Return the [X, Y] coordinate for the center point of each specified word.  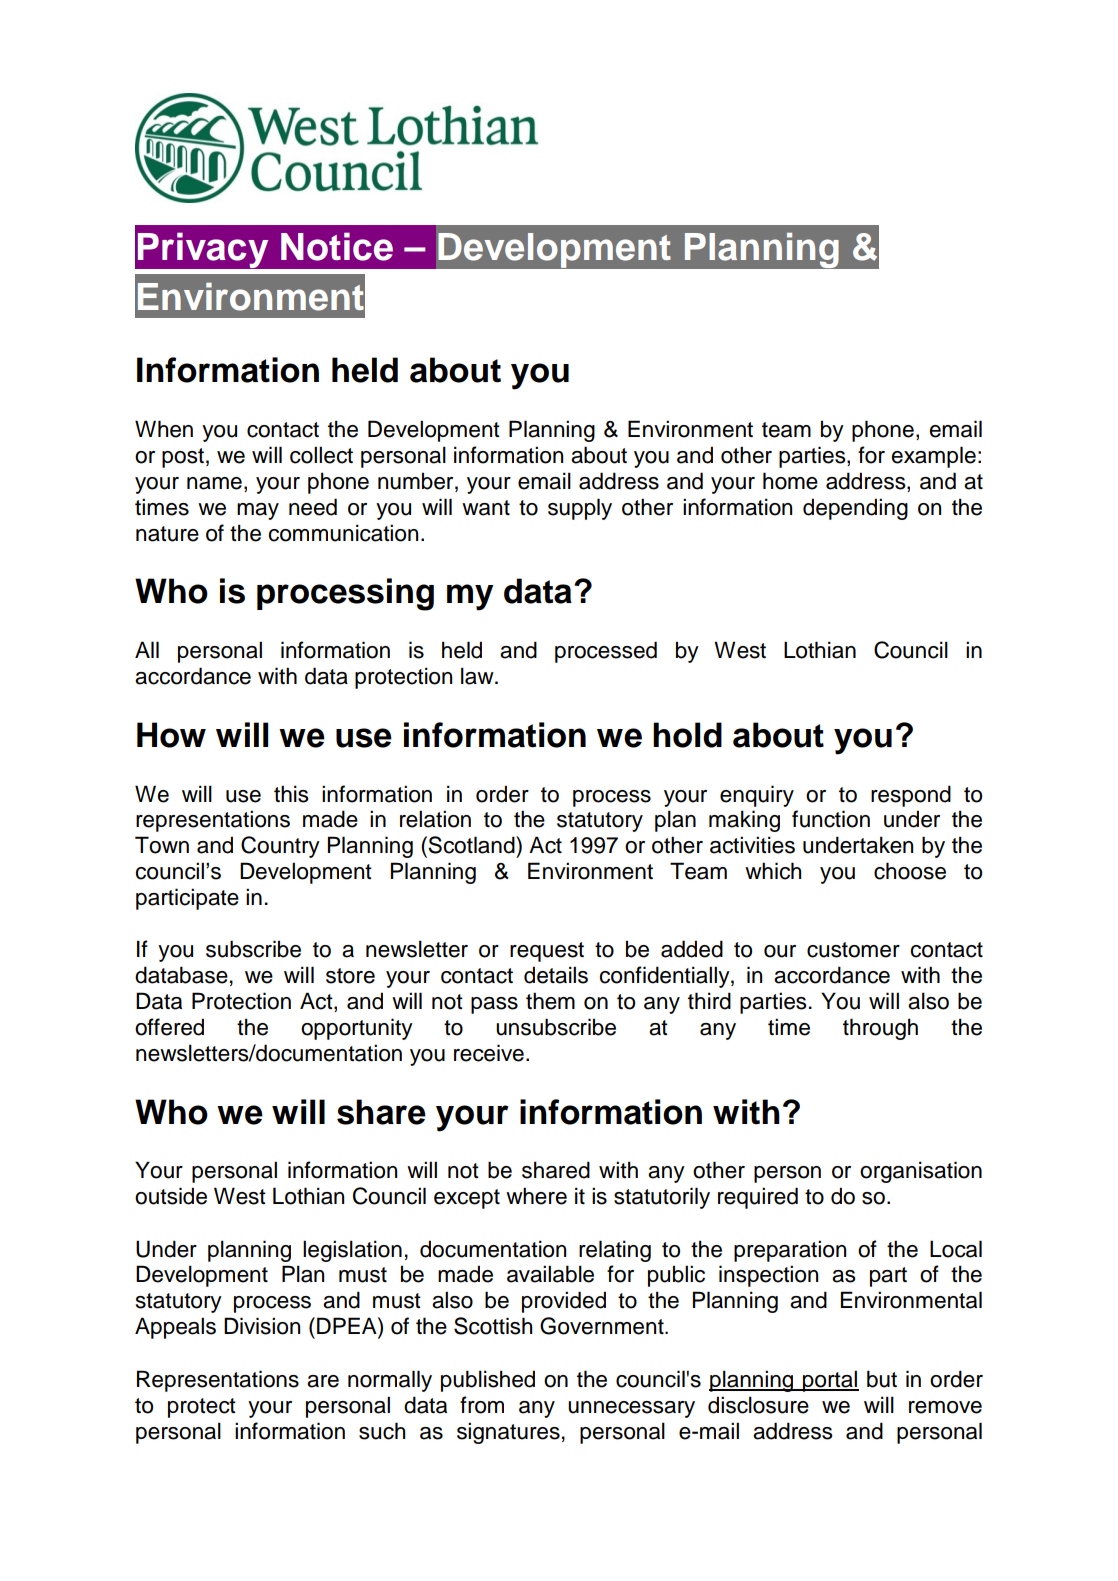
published [488, 1381]
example [934, 457]
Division [262, 1326]
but [882, 1379]
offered [169, 1027]
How [171, 735]
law [478, 676]
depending [855, 509]
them [550, 1001]
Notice [337, 246]
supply [580, 509]
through [880, 1029]
